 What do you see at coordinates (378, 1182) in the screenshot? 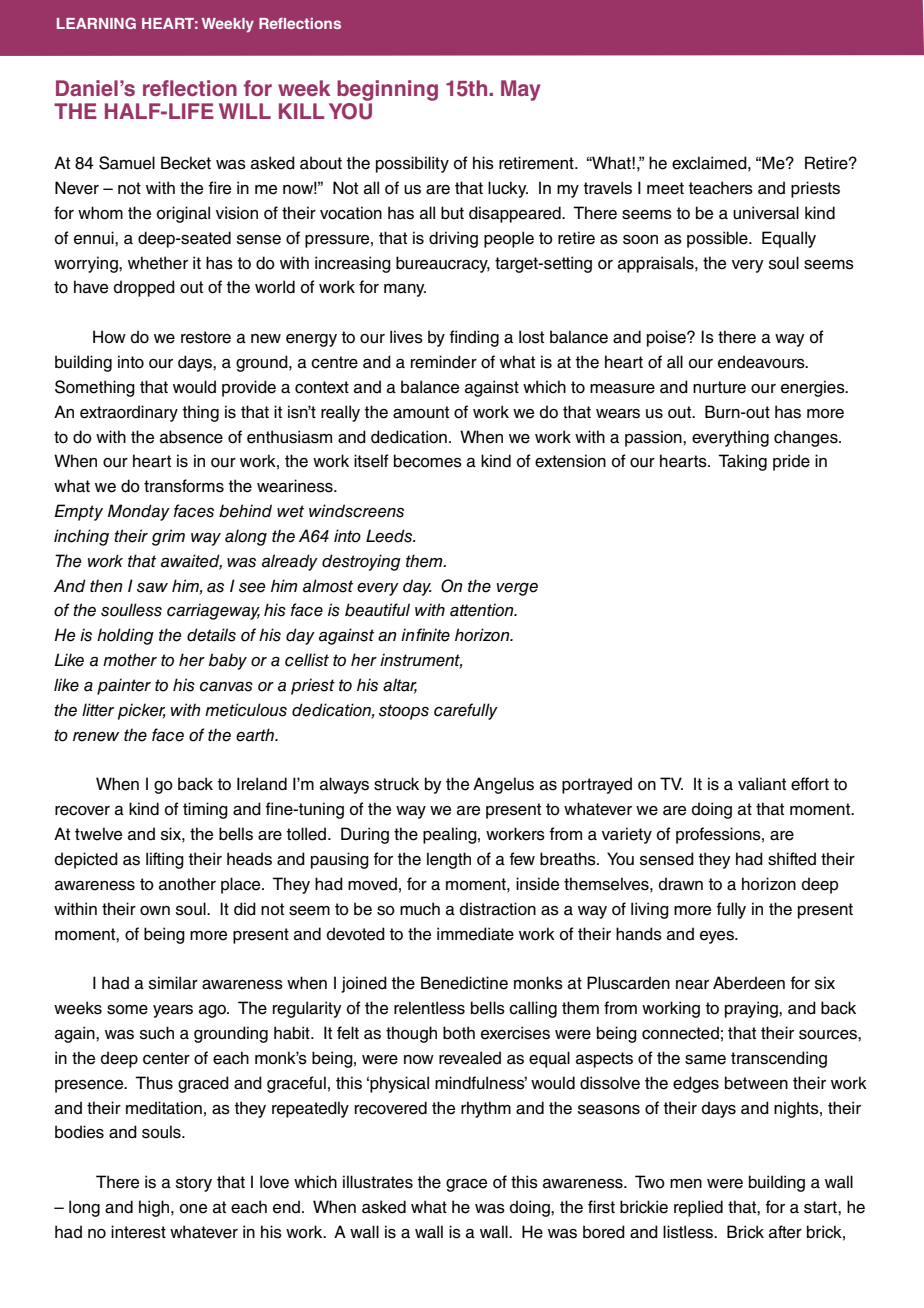
I see `illustrates` at bounding box center [378, 1182].
